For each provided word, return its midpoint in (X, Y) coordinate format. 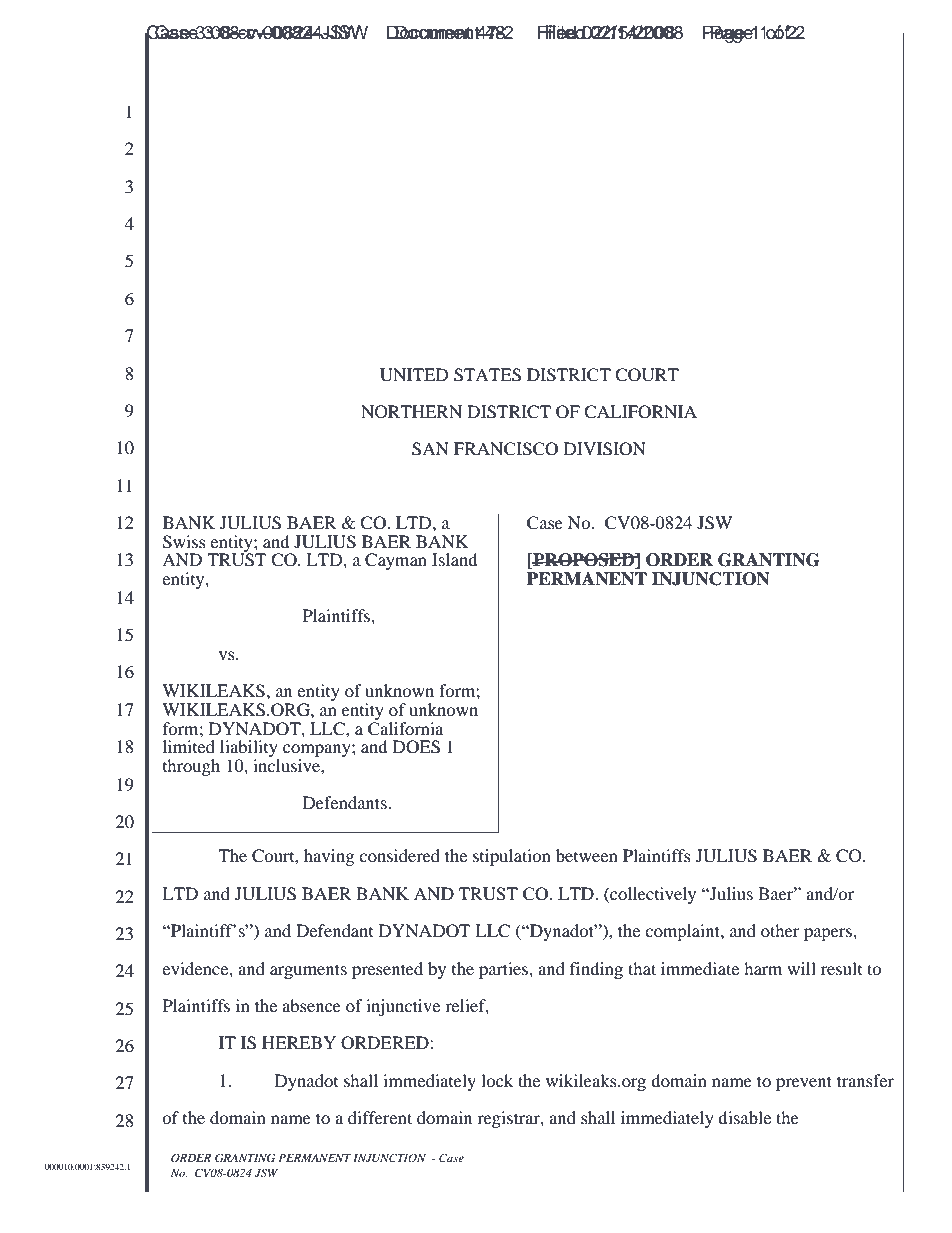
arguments (308, 971)
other (780, 930)
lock (497, 1080)
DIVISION (605, 449)
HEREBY (299, 1042)
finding (596, 970)
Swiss (184, 542)
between (587, 855)
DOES (416, 747)
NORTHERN (411, 412)
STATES (487, 375)
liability (249, 750)
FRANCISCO (506, 449)
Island (455, 559)
